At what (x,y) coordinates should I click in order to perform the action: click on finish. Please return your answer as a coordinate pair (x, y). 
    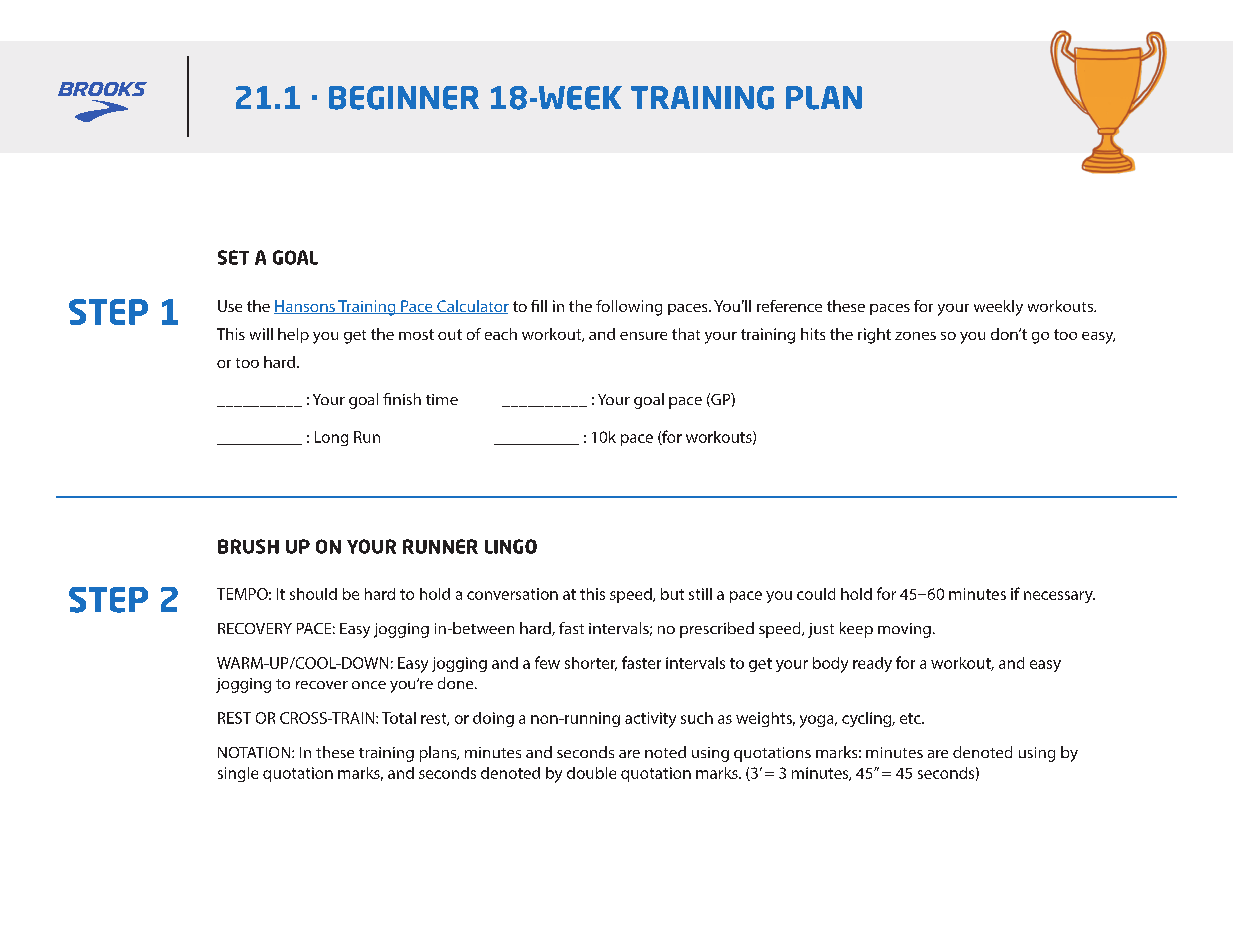
    Looking at the image, I should click on (402, 399).
